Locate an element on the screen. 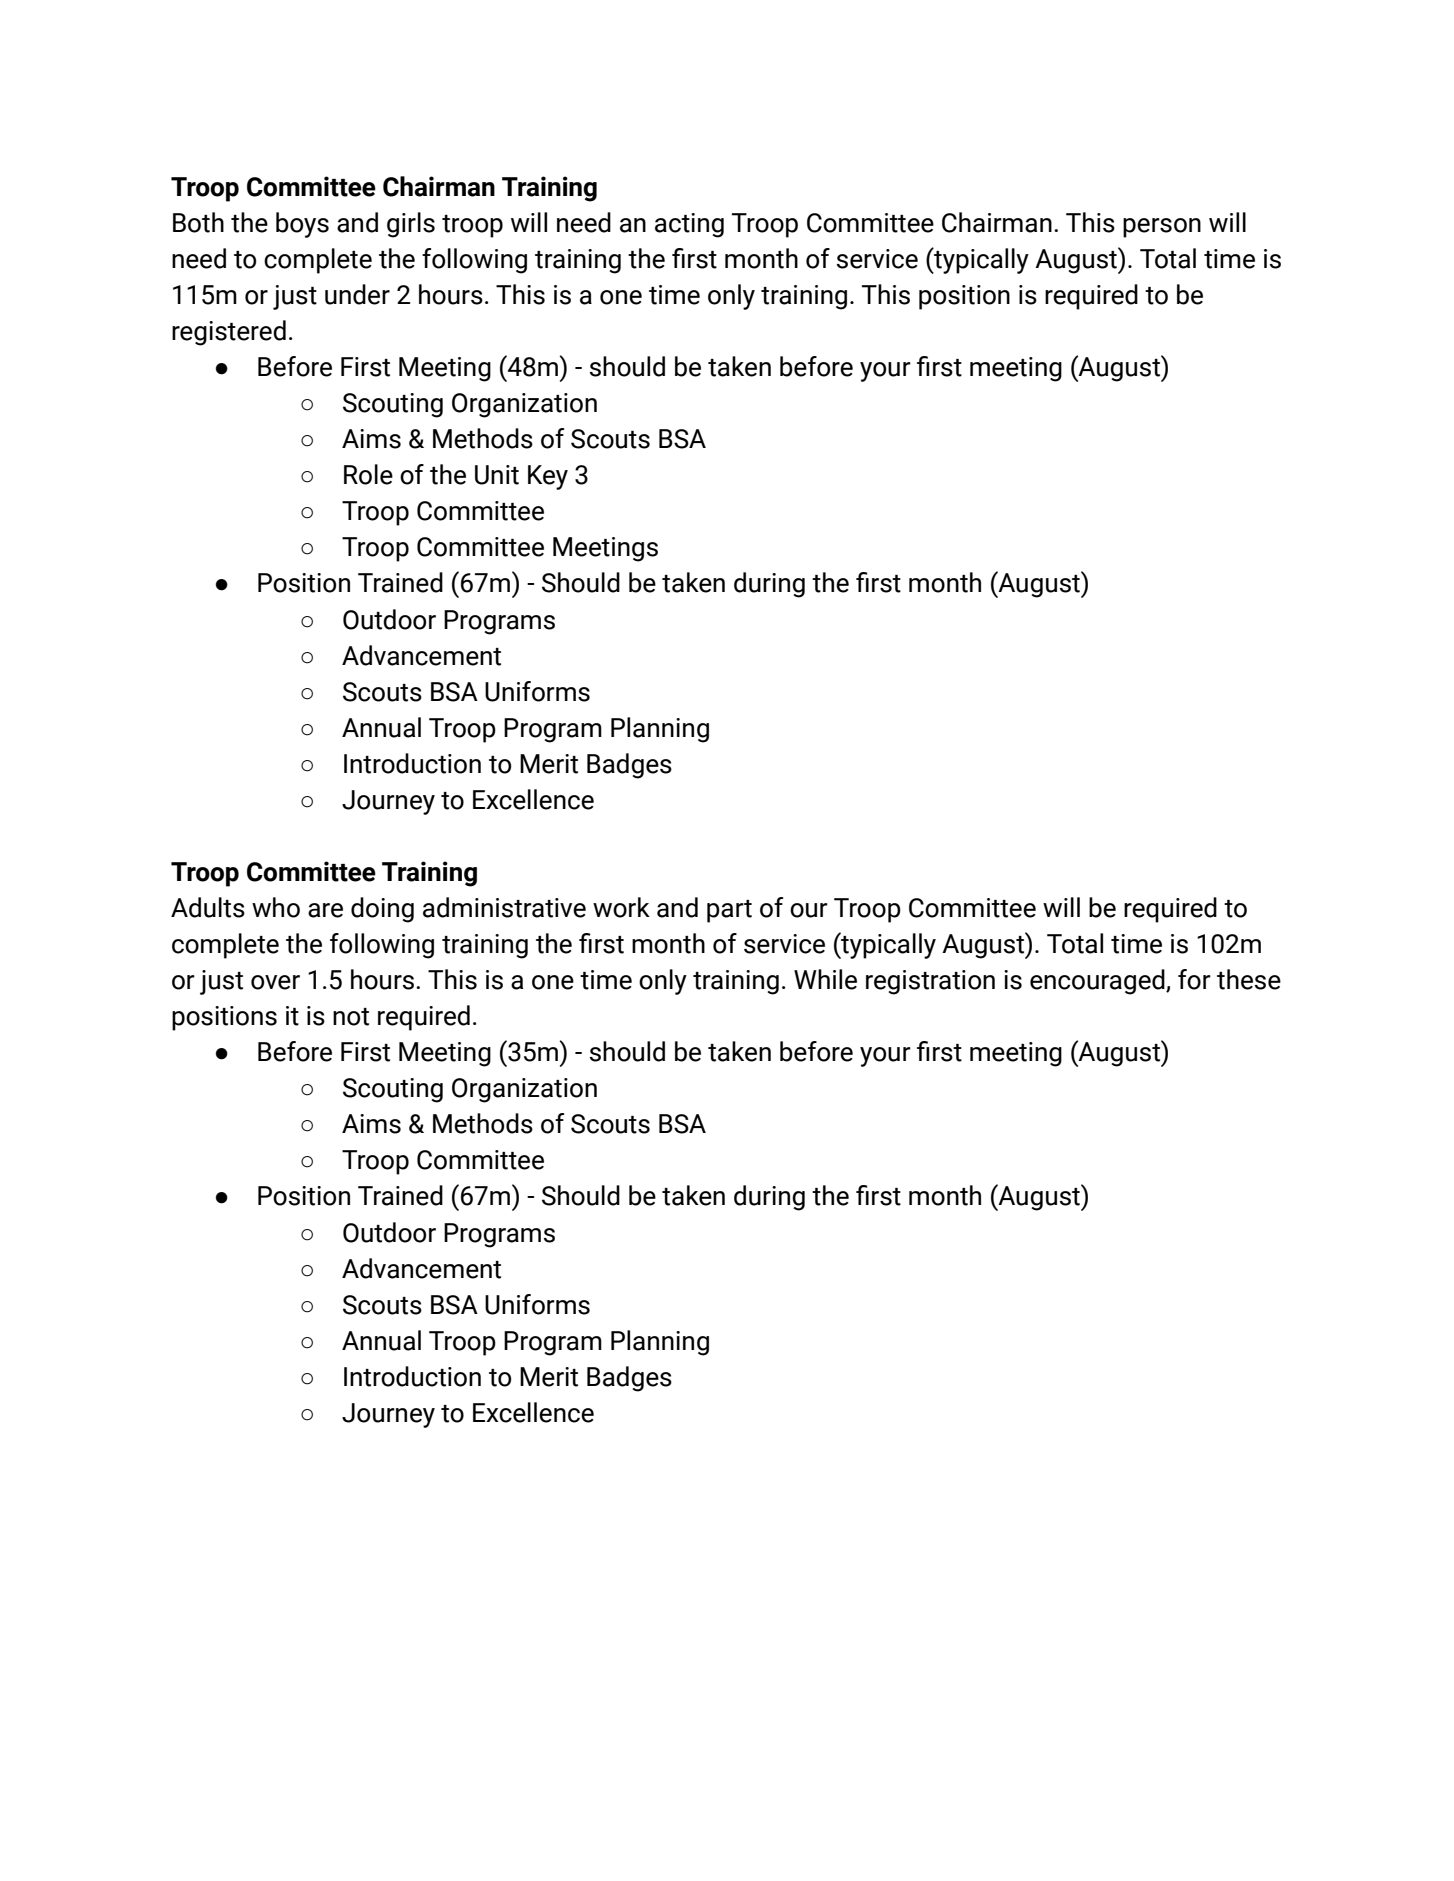 This screenshot has width=1454, height=1881. Unit is located at coordinates (497, 475).
